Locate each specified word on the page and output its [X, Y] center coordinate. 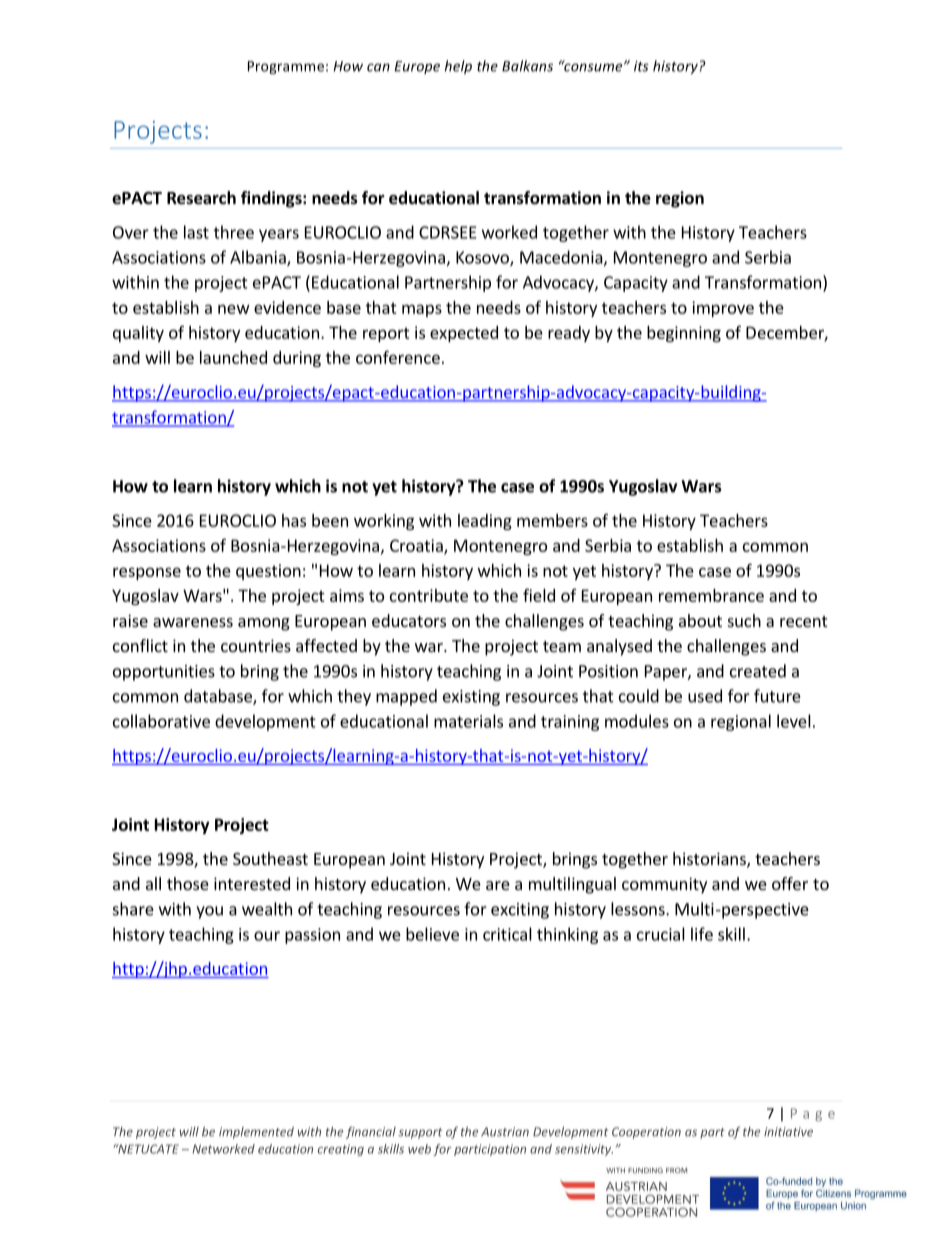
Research [201, 198]
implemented [256, 1133]
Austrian [505, 1132]
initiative [788, 1132]
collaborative [161, 721]
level [794, 721]
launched [233, 357]
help [458, 67]
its [641, 66]
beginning [684, 334]
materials [468, 721]
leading [485, 522]
